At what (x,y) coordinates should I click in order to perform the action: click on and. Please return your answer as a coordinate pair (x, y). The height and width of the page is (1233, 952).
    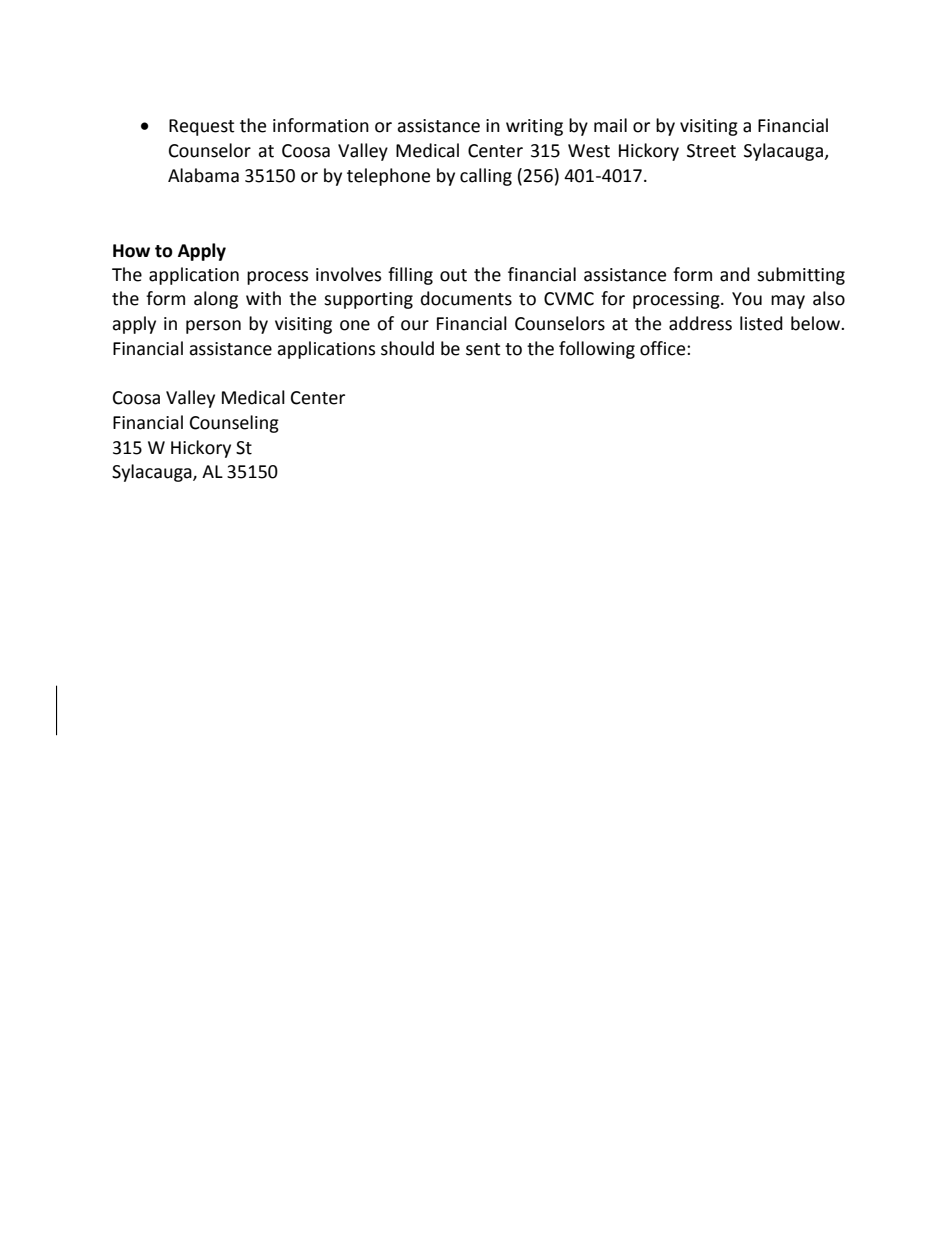
    Looking at the image, I should click on (735, 274).
